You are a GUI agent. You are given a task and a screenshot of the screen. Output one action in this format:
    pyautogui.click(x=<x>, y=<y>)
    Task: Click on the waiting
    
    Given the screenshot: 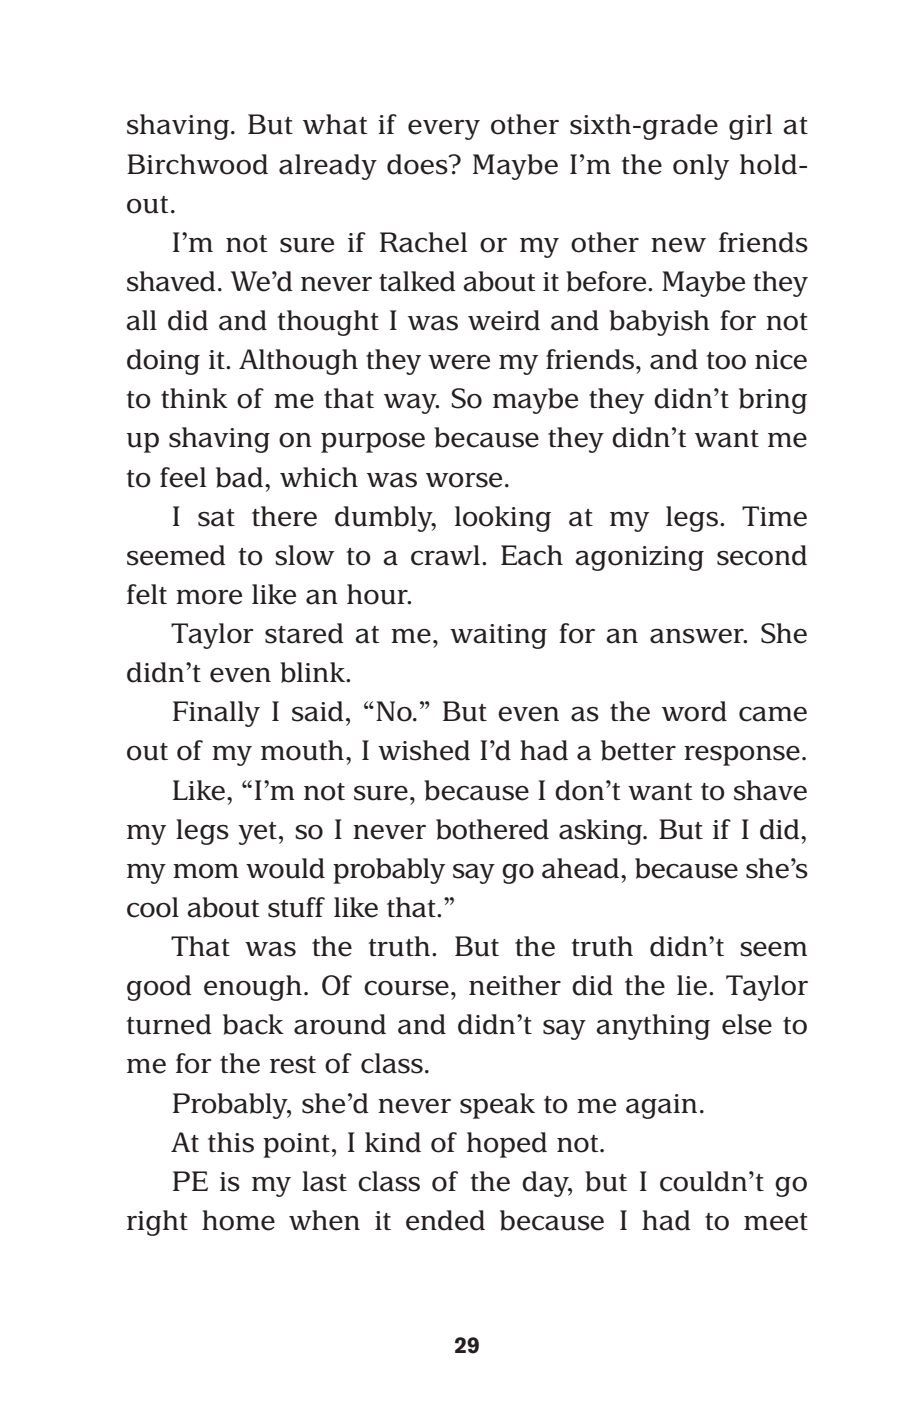 What is the action you would take?
    pyautogui.click(x=498, y=636)
